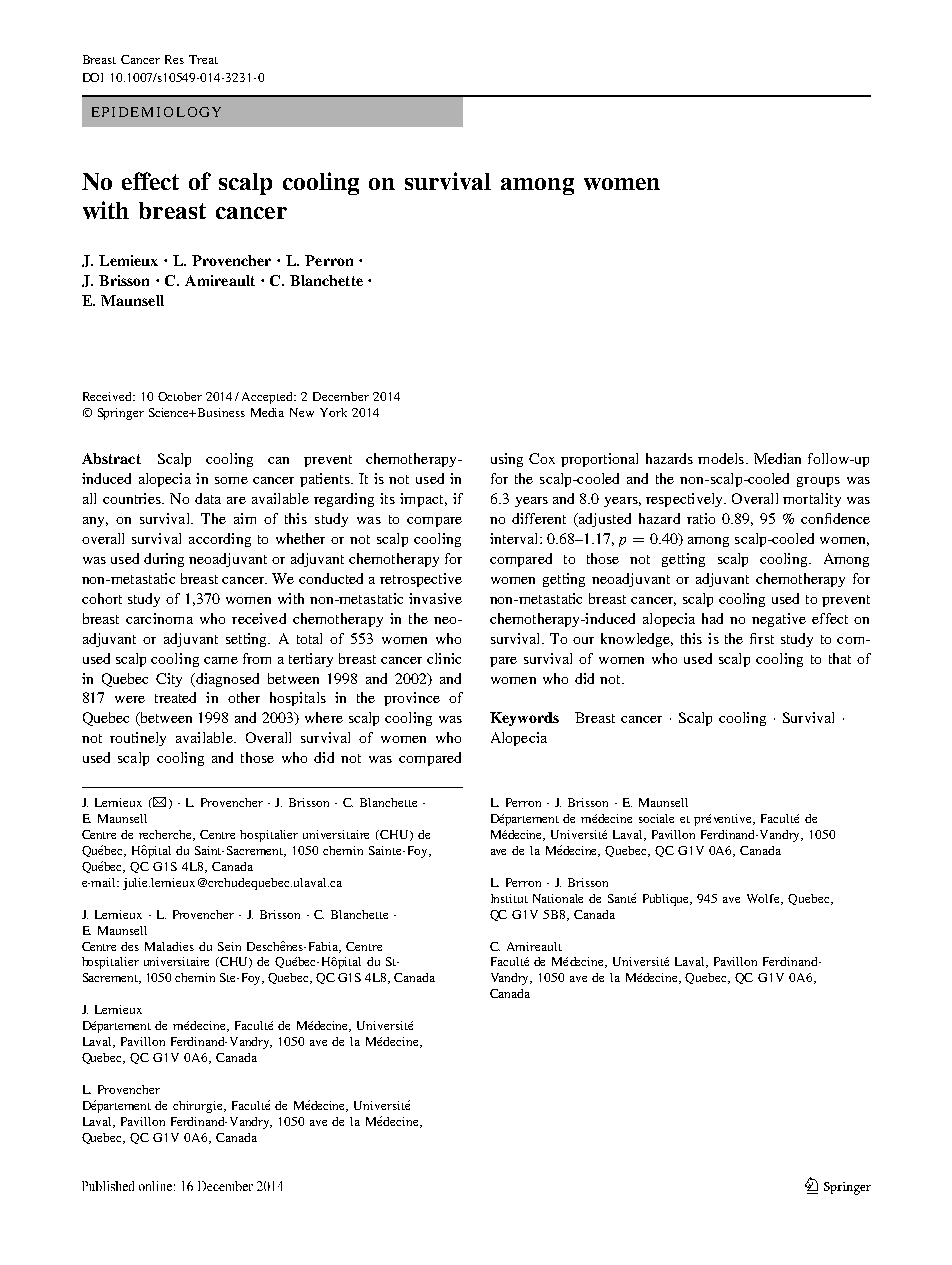  I want to click on models, so click(721, 458).
